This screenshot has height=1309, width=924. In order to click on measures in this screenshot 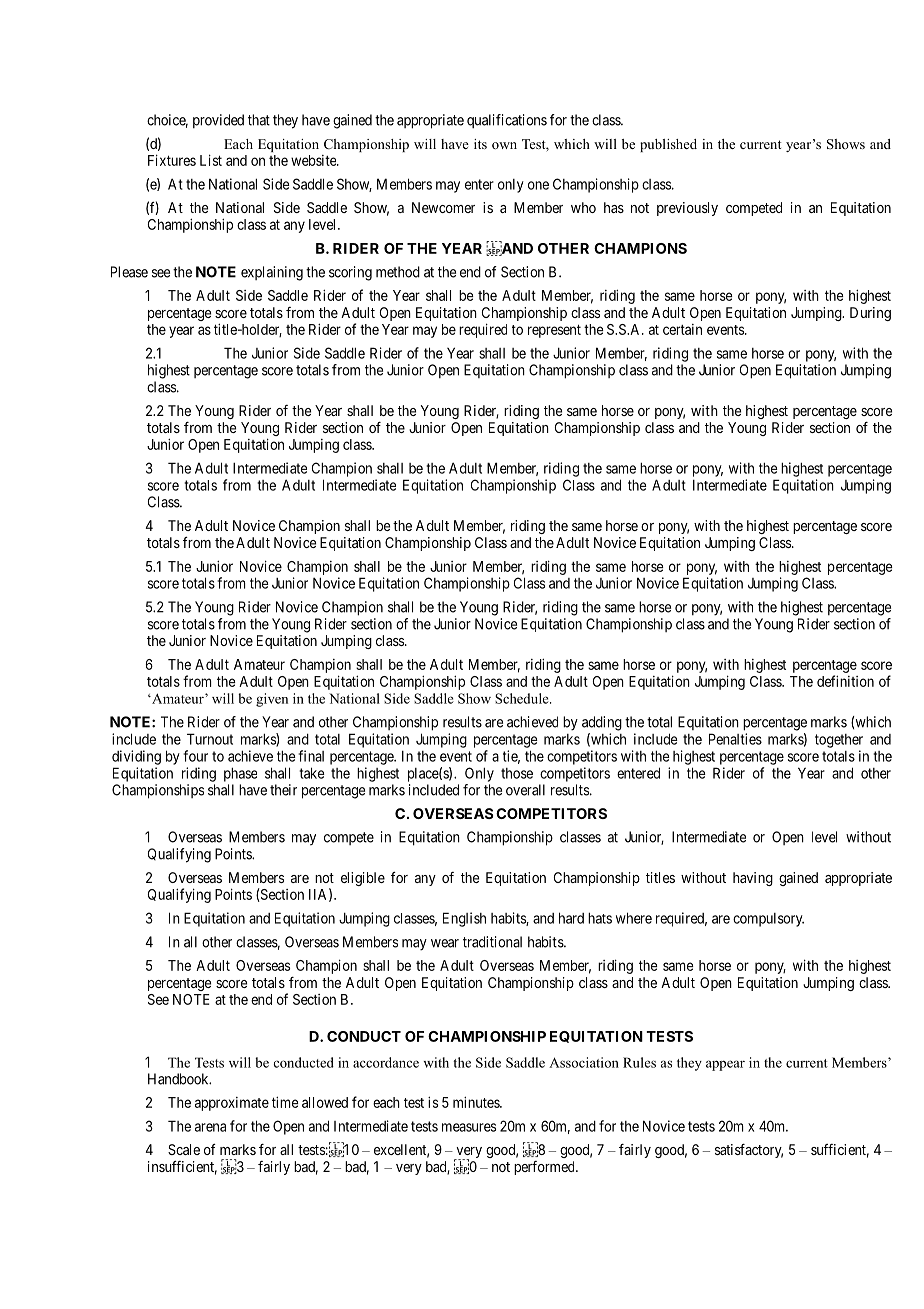, I will do `click(469, 1127)`.
